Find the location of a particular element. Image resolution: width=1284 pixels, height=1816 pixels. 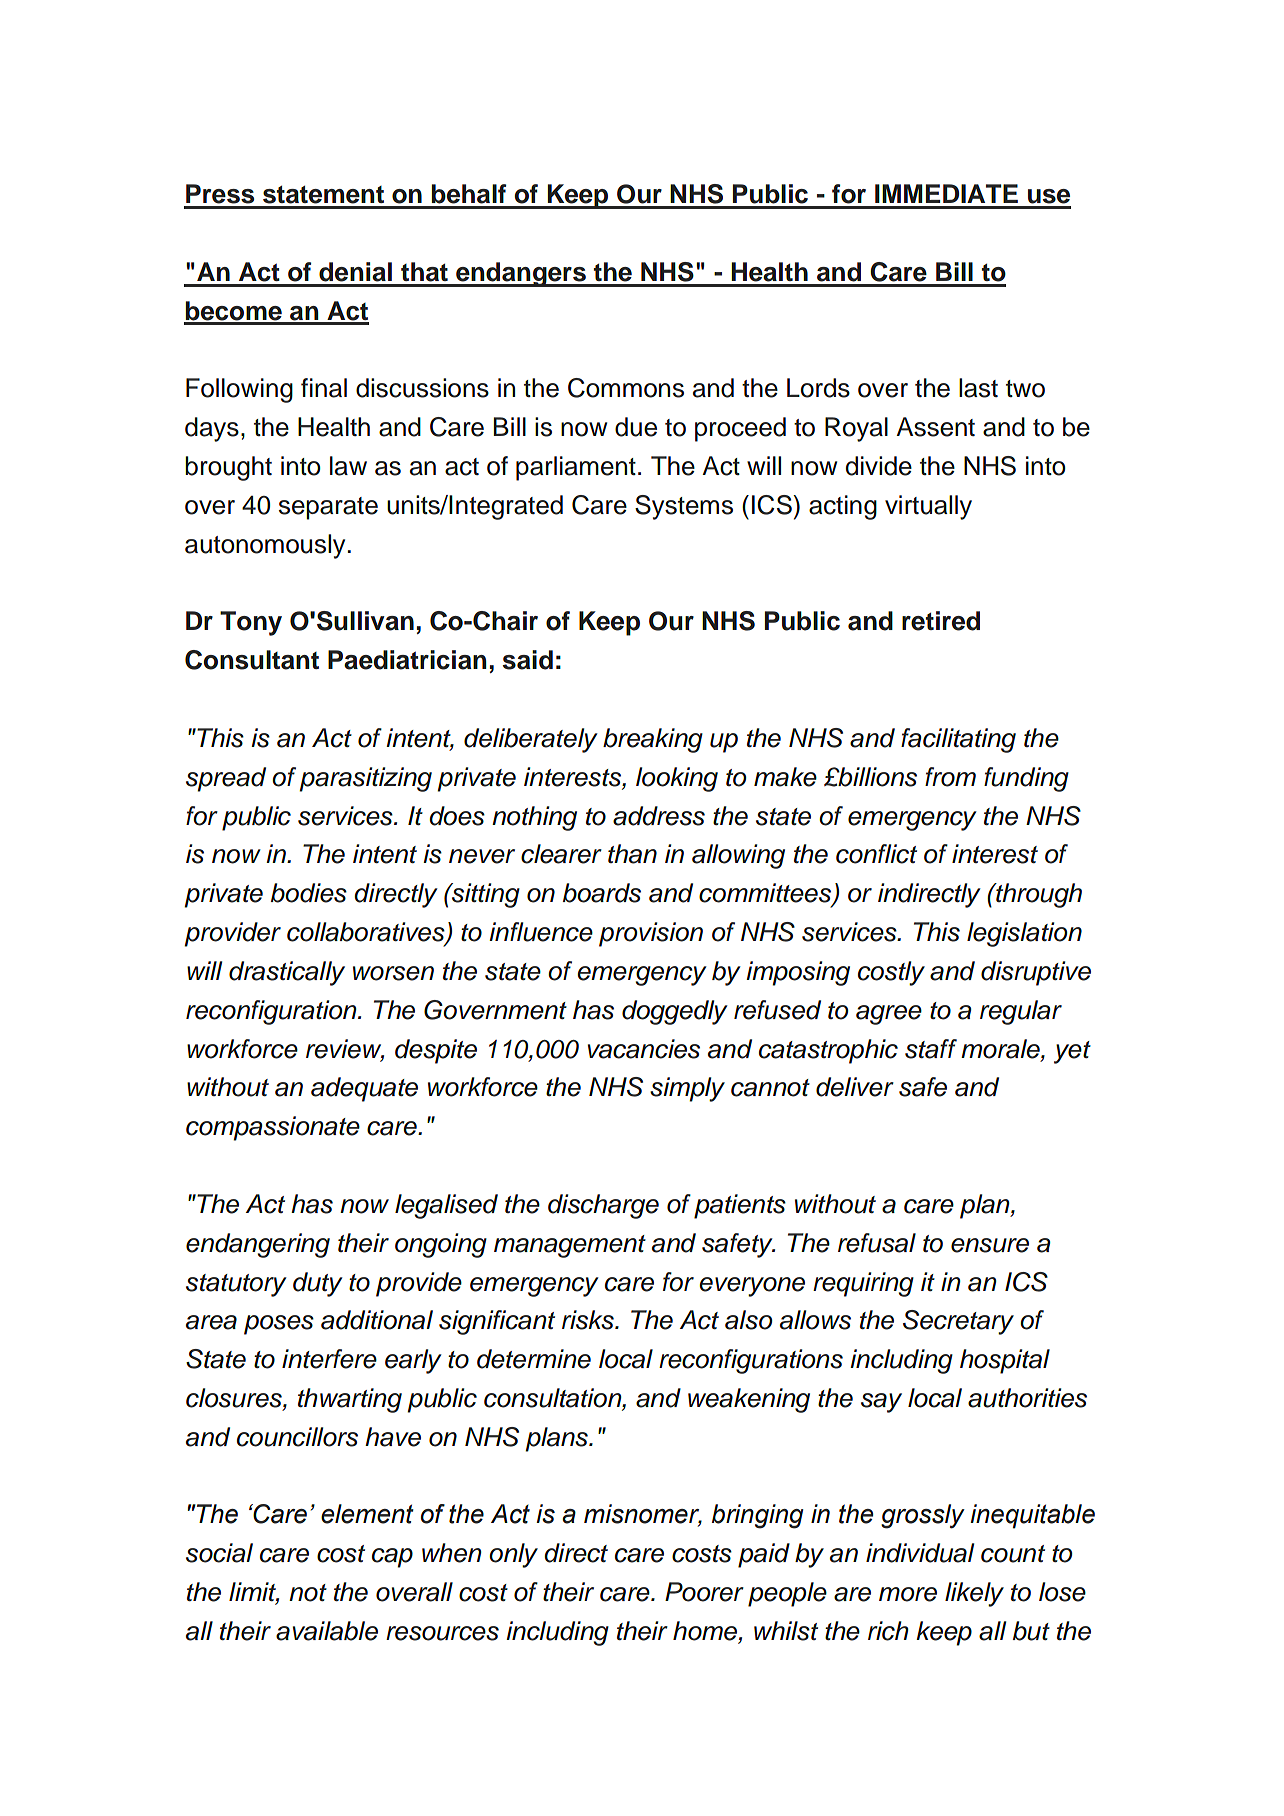

retired is located at coordinates (941, 621).
